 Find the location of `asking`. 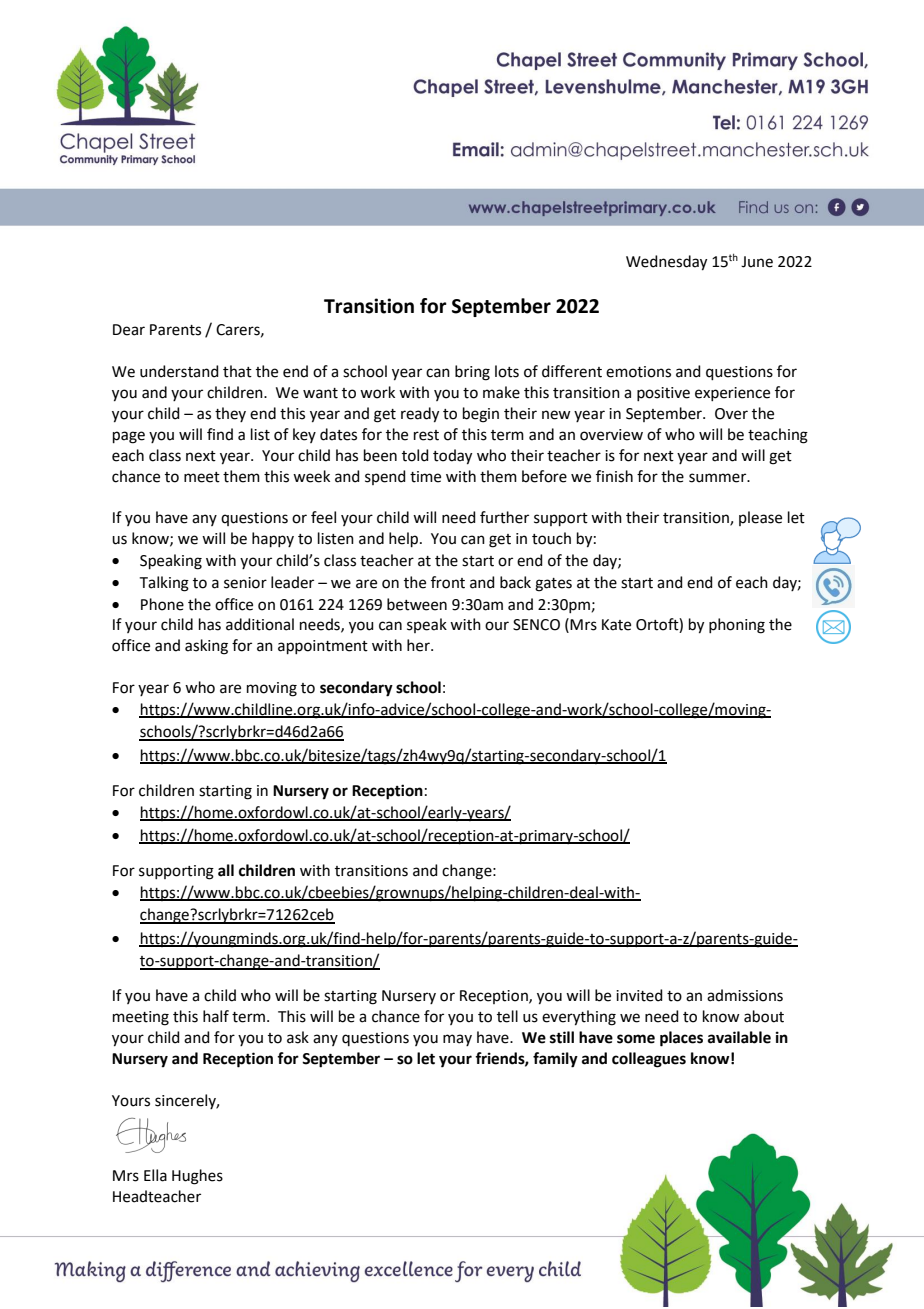

asking is located at coordinates (206, 647).
